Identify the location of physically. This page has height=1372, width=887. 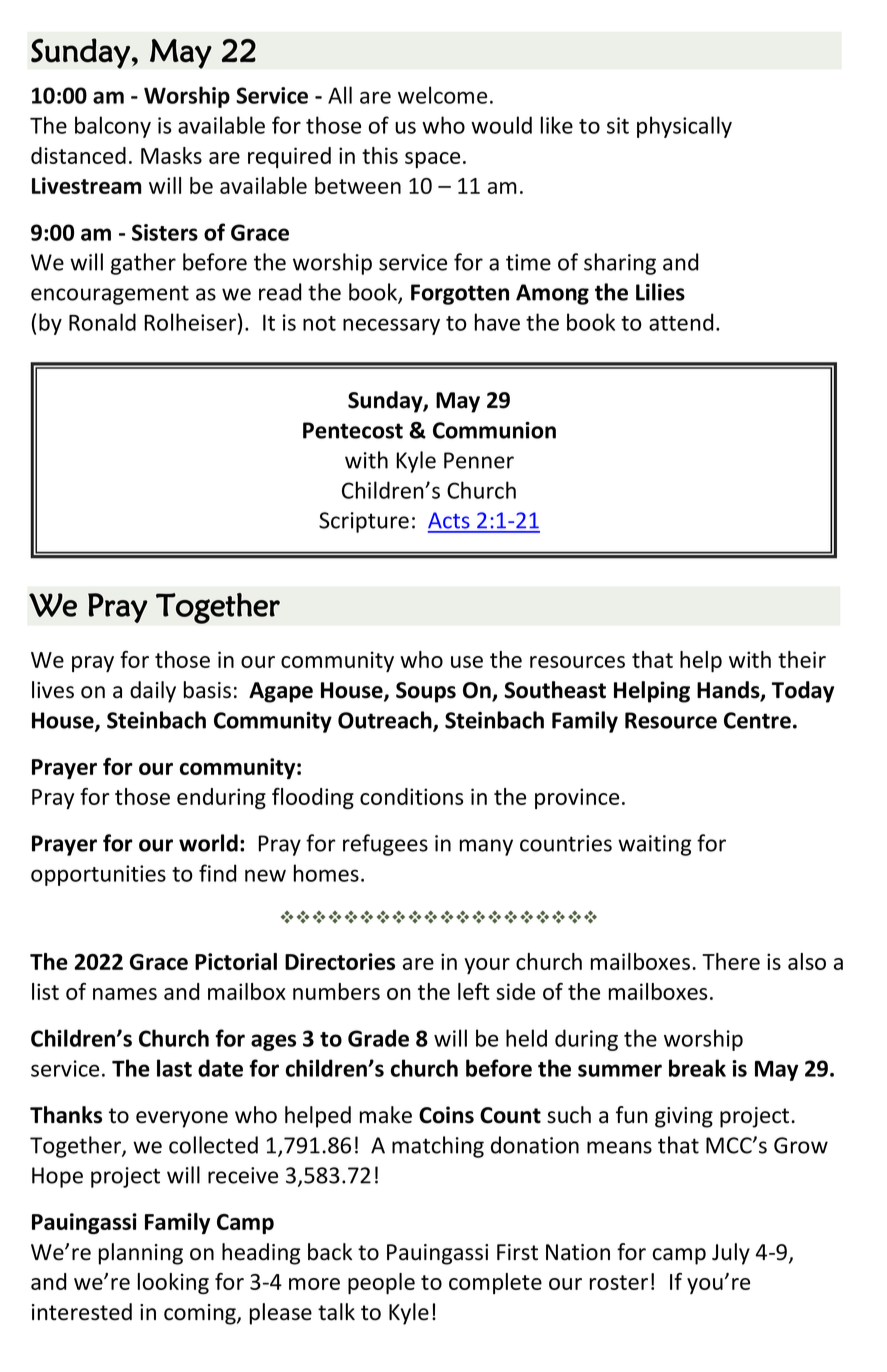
(684, 127).
